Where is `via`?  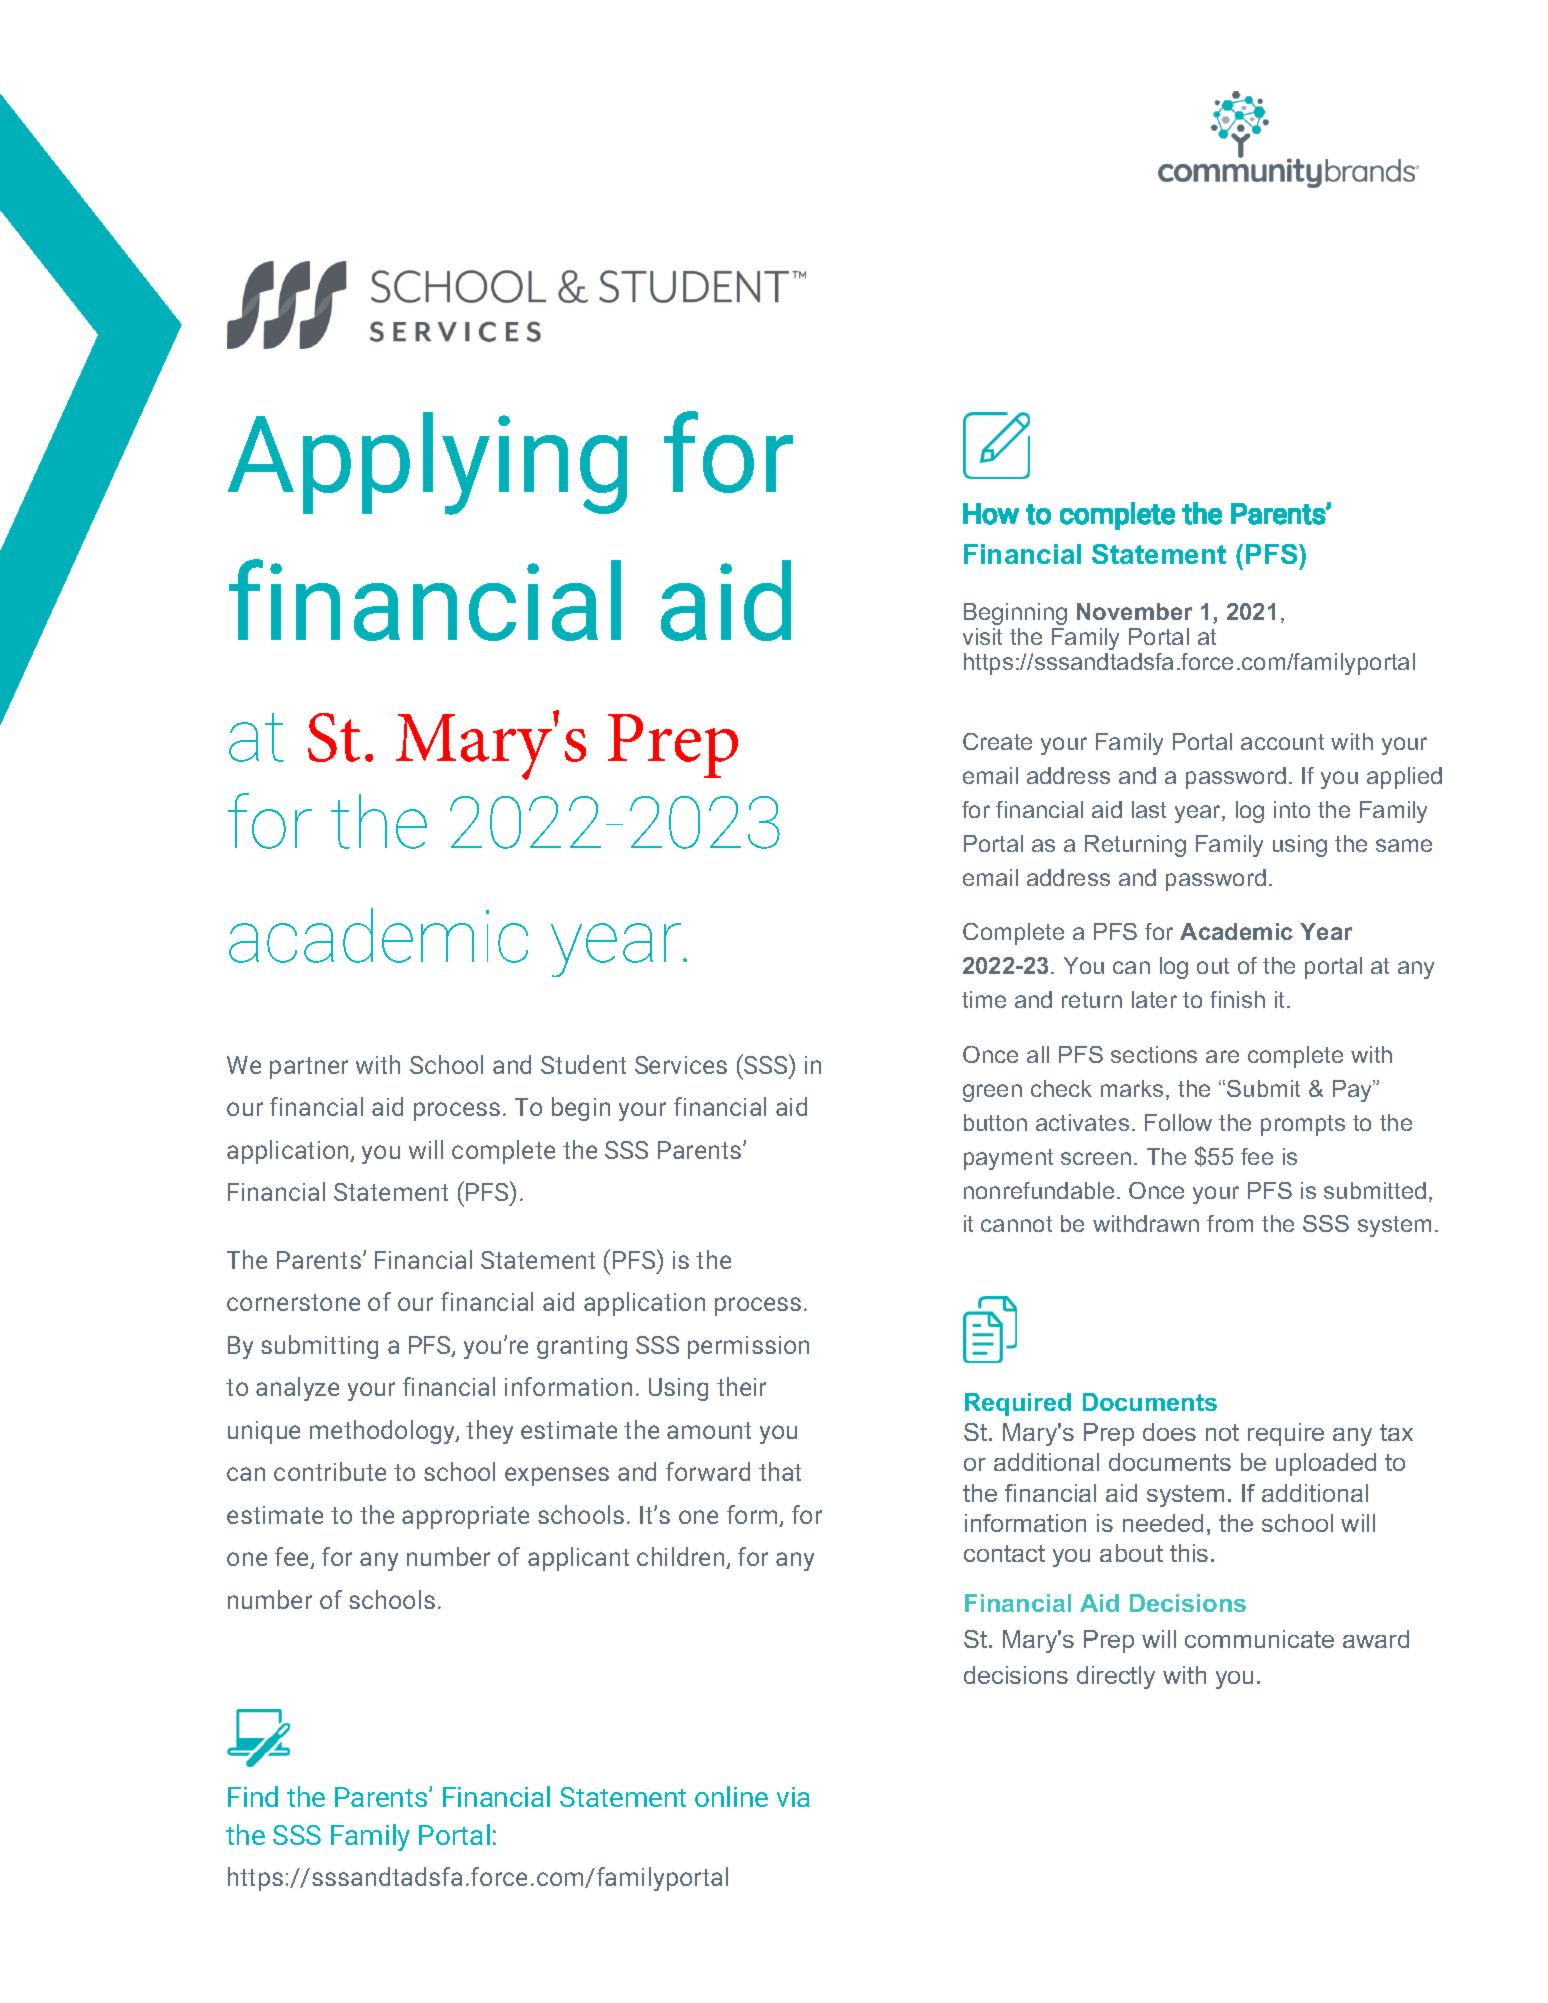 via is located at coordinates (793, 1797).
